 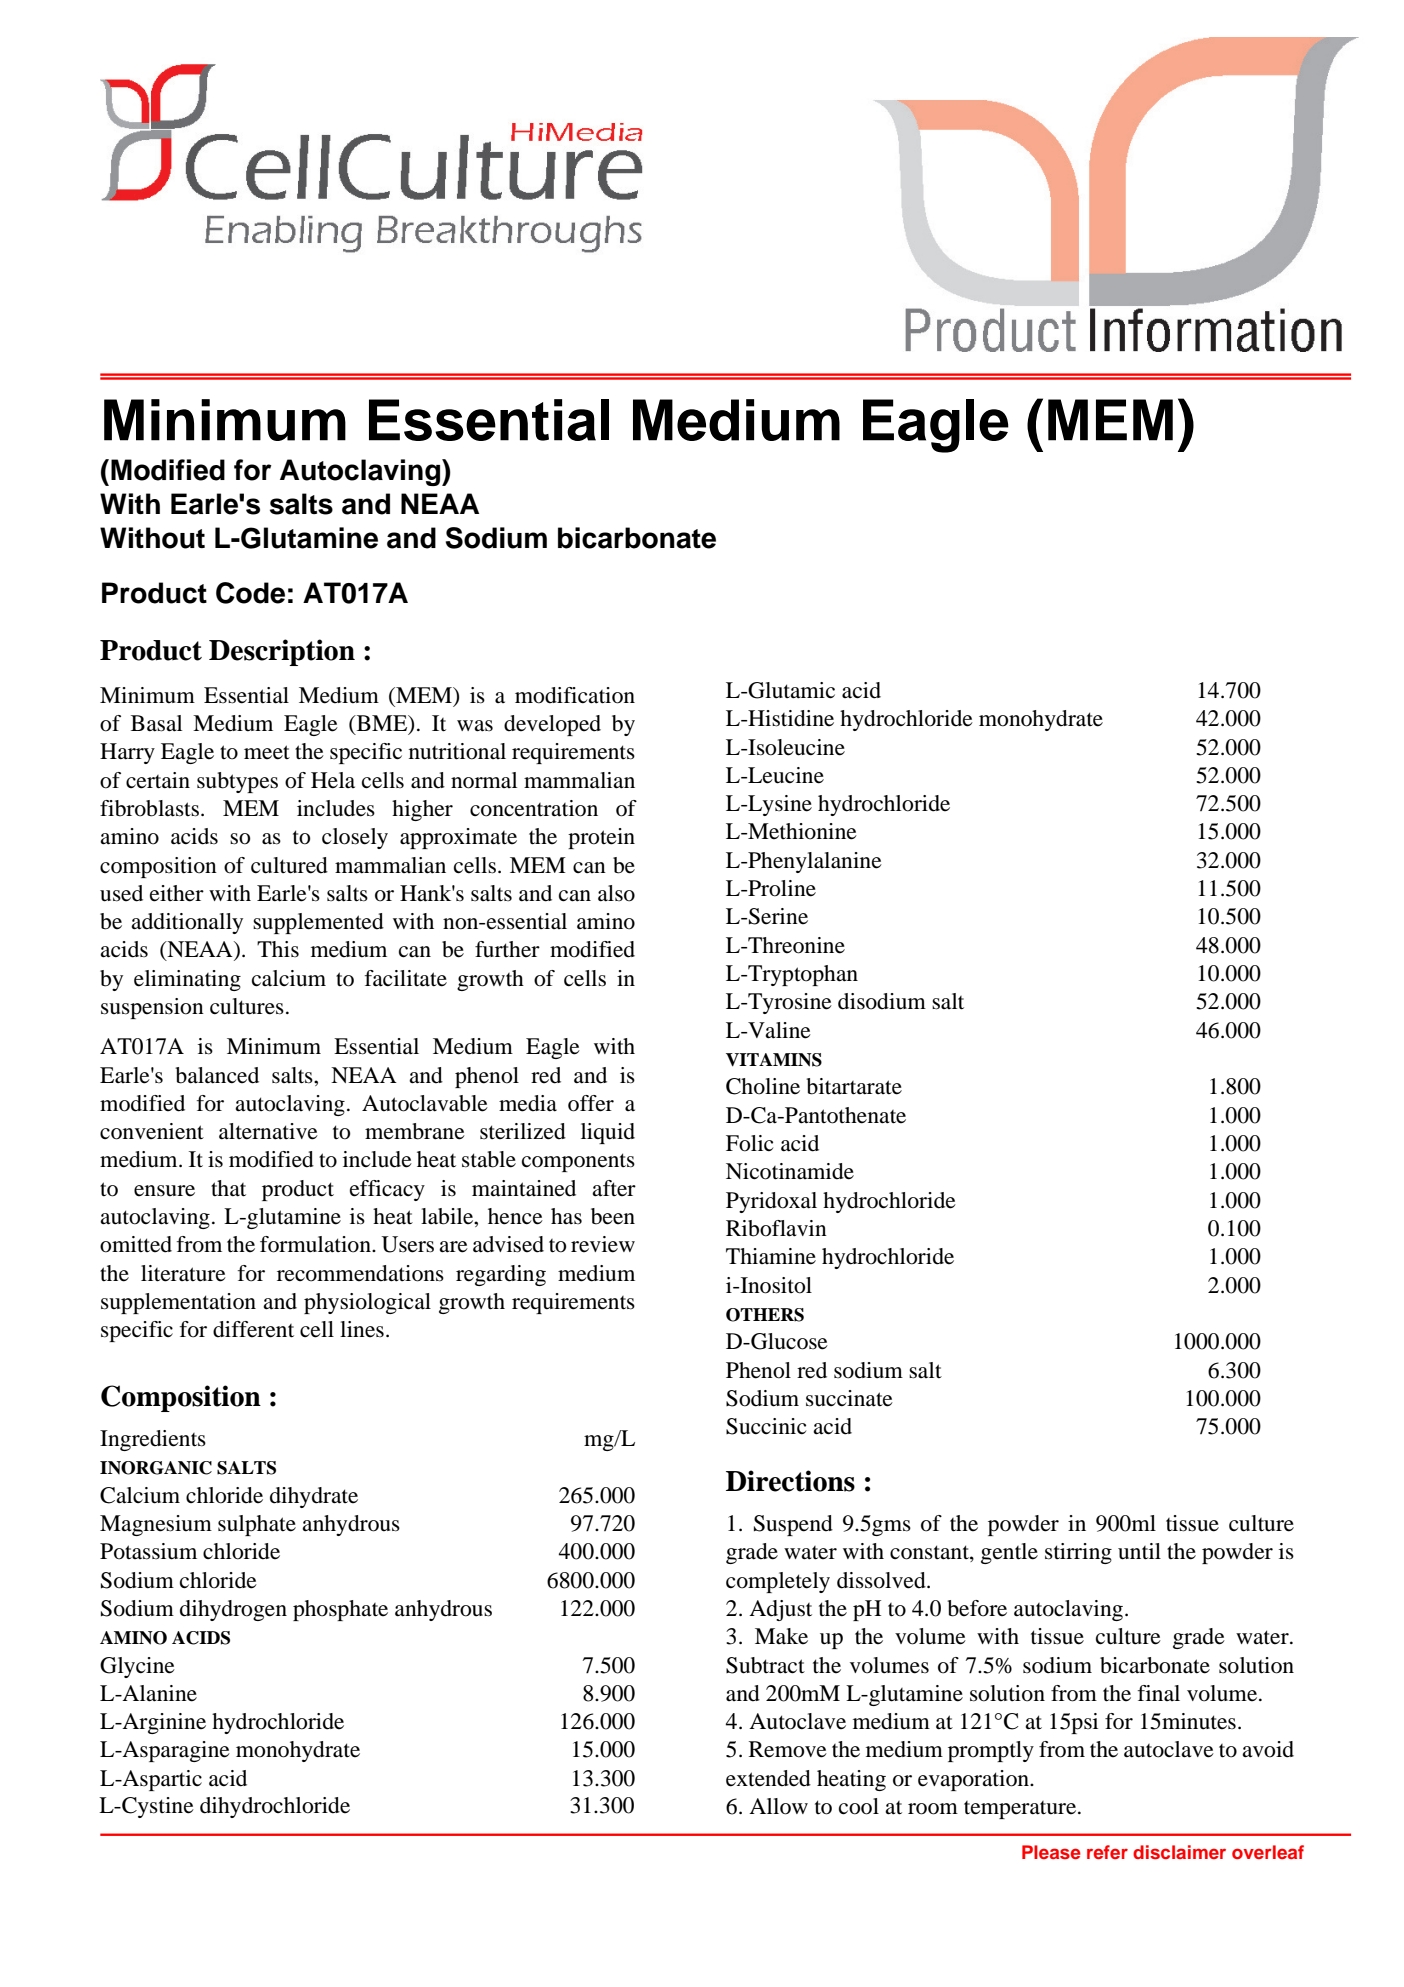 What do you see at coordinates (766, 1426) in the document?
I see `Succinic` at bounding box center [766, 1426].
